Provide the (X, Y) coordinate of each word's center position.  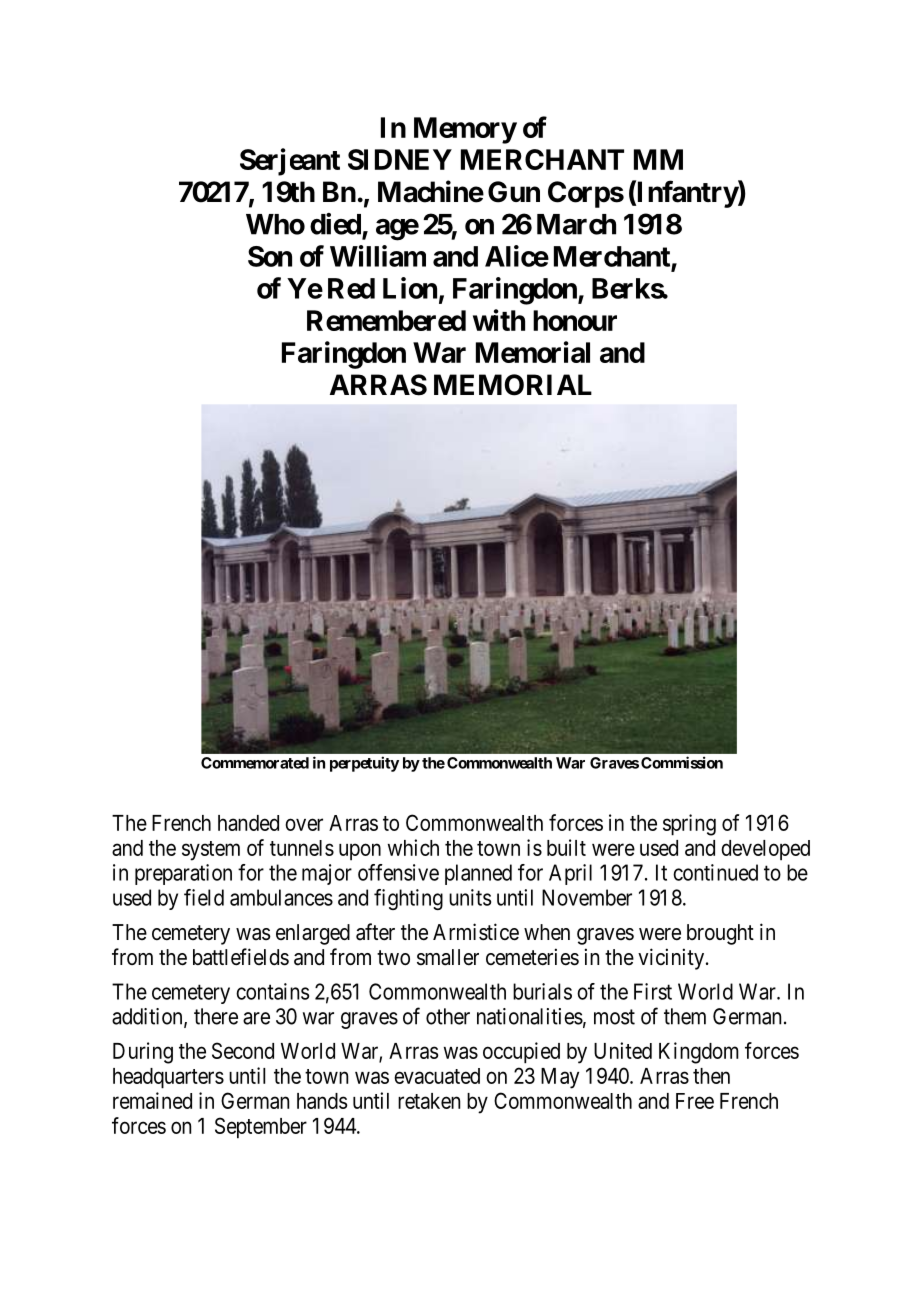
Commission (682, 762)
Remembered (386, 320)
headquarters (168, 1078)
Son (270, 256)
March (576, 224)
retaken (429, 1101)
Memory (465, 130)
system (211, 851)
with (499, 320)
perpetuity (364, 764)
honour (575, 320)
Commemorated (255, 763)
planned (478, 874)
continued (715, 872)
